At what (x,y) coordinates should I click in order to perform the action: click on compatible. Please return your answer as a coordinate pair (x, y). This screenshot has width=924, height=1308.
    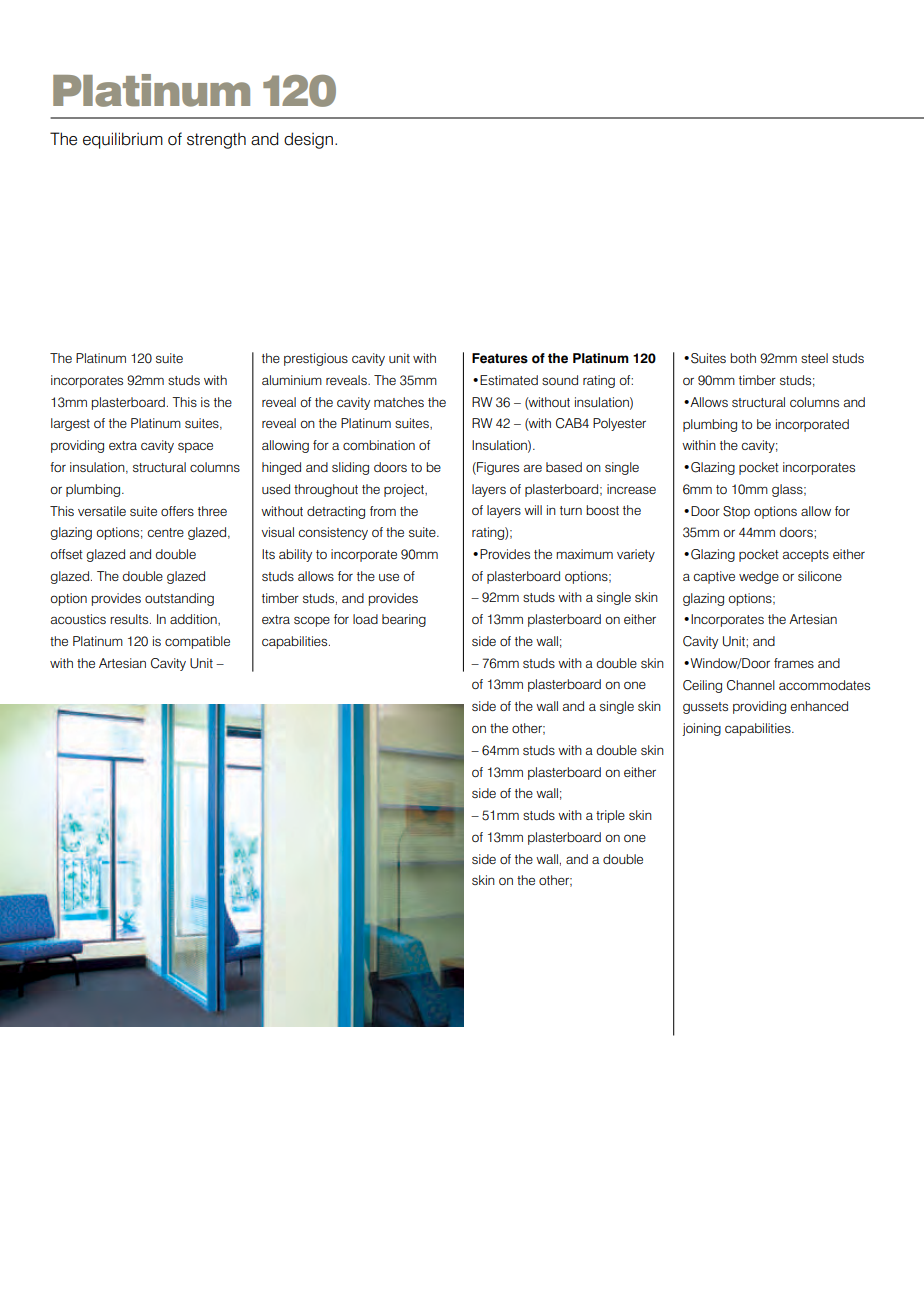
    Looking at the image, I should click on (197, 642).
